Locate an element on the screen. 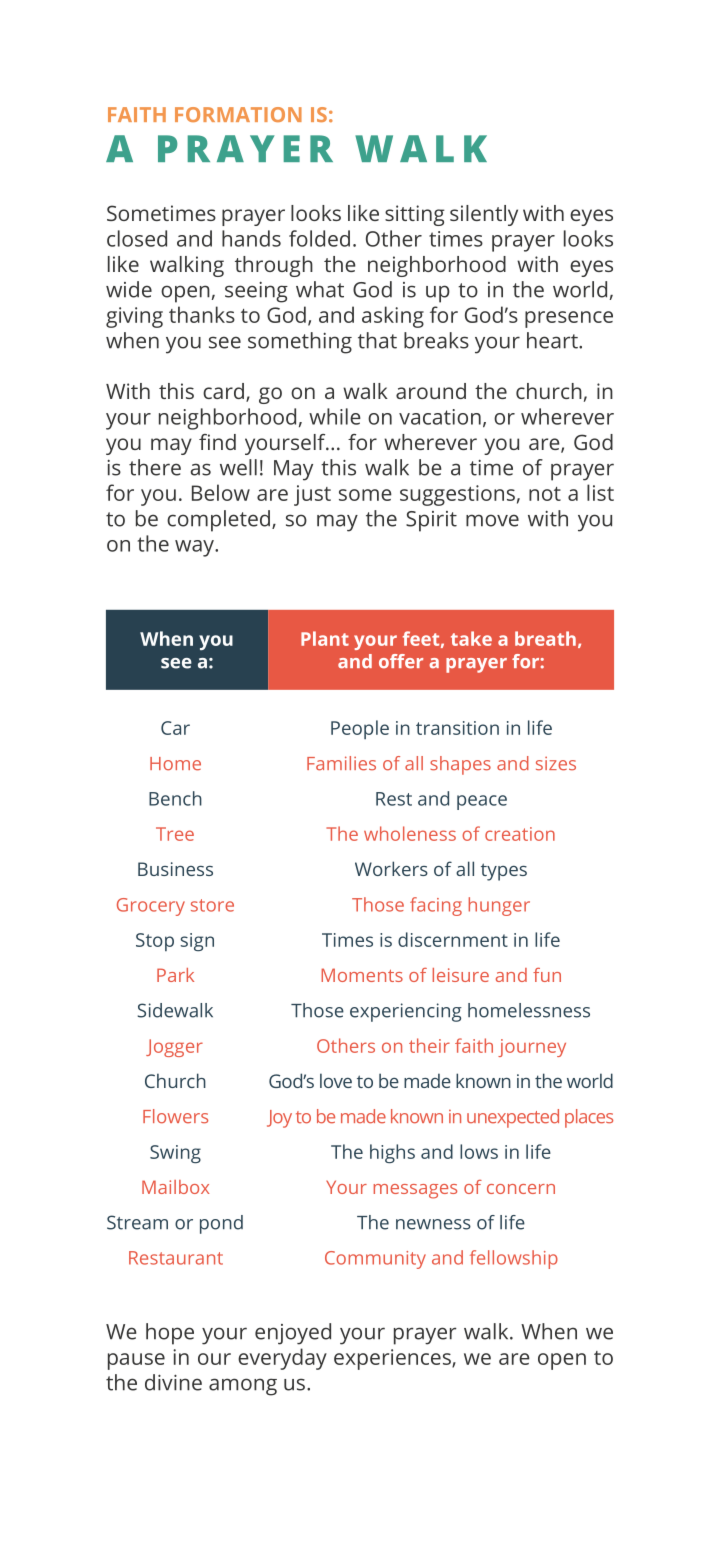 The image size is (720, 1568). sitting is located at coordinates (415, 215).
